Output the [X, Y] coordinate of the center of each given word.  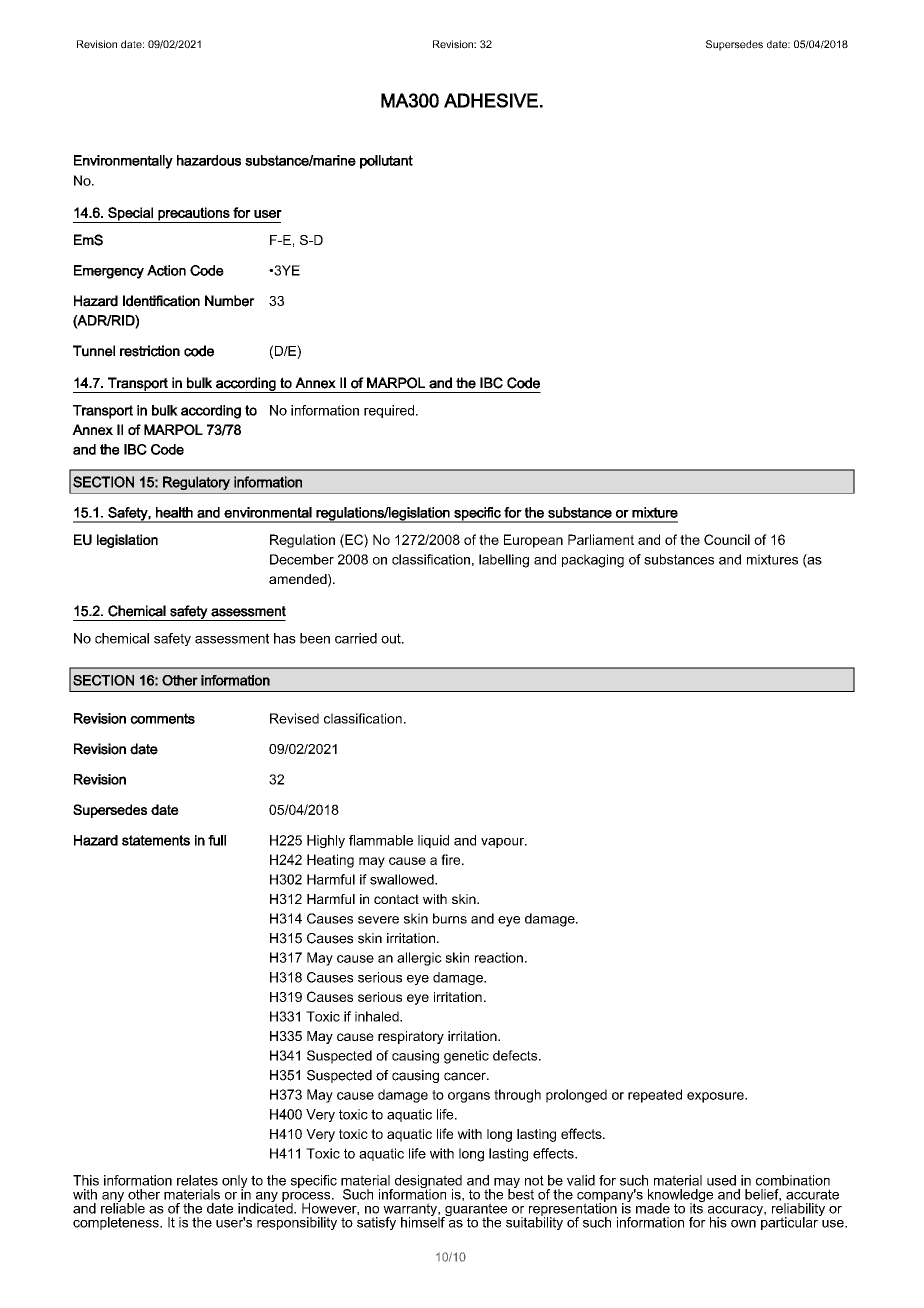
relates [197, 1180]
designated [427, 1183]
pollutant [386, 162]
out [392, 638]
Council [727, 539]
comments [162, 718]
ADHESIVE [491, 100]
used [721, 1180]
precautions [194, 215]
